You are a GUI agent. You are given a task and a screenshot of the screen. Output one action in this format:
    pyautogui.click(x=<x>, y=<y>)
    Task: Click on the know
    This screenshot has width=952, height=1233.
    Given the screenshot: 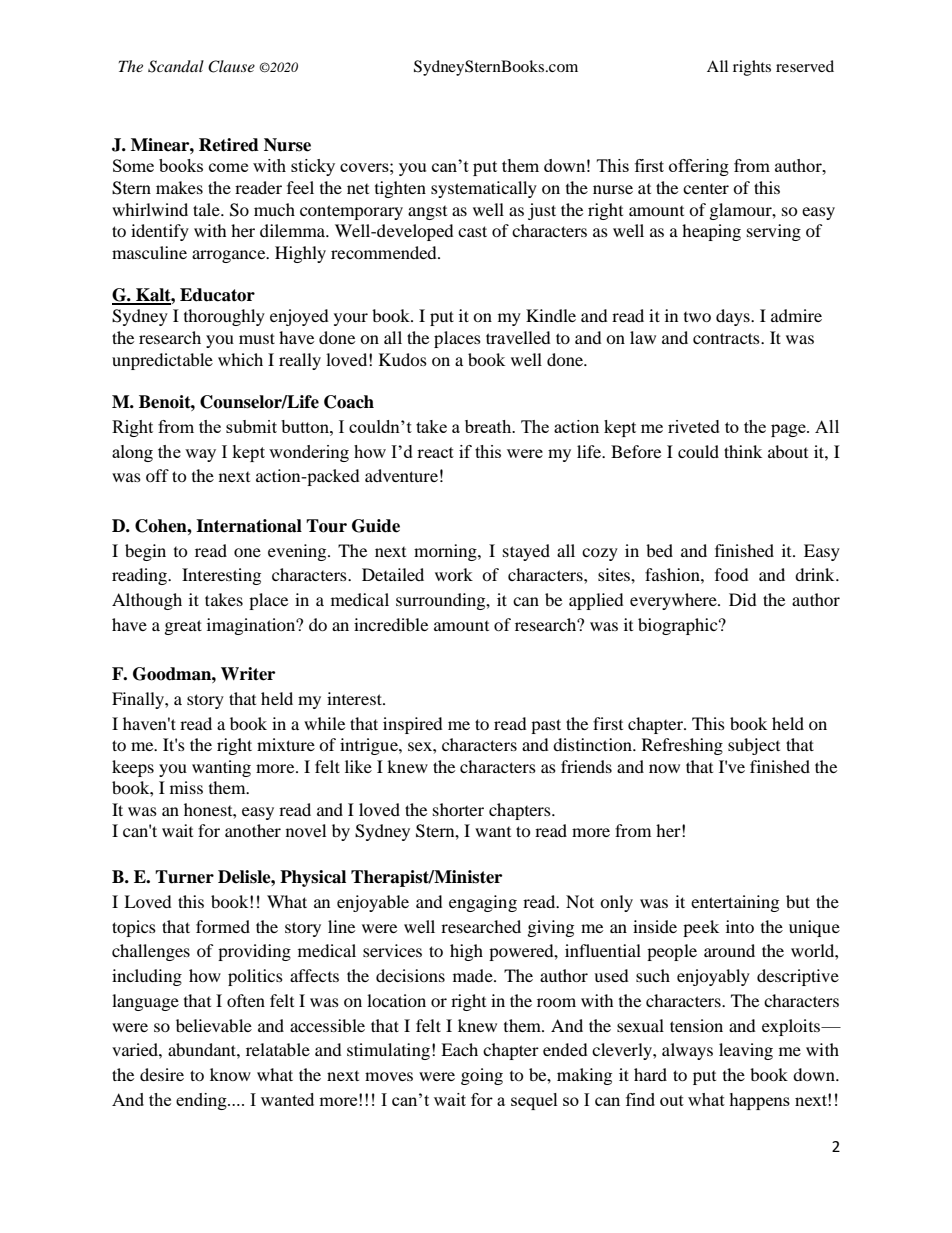 What is the action you would take?
    pyautogui.click(x=230, y=1074)
